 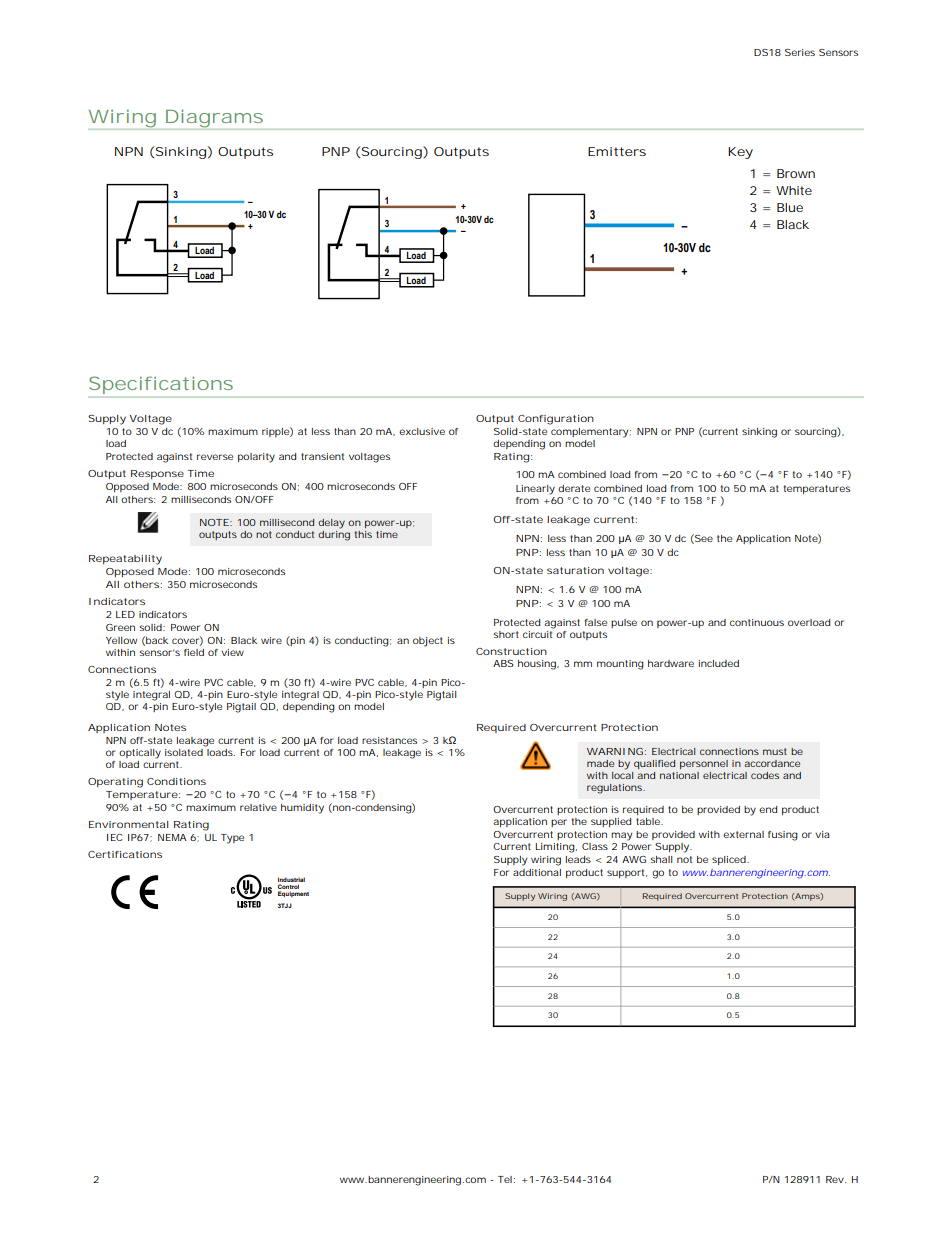 What do you see at coordinates (589, 433) in the document?
I see `complementary` at bounding box center [589, 433].
